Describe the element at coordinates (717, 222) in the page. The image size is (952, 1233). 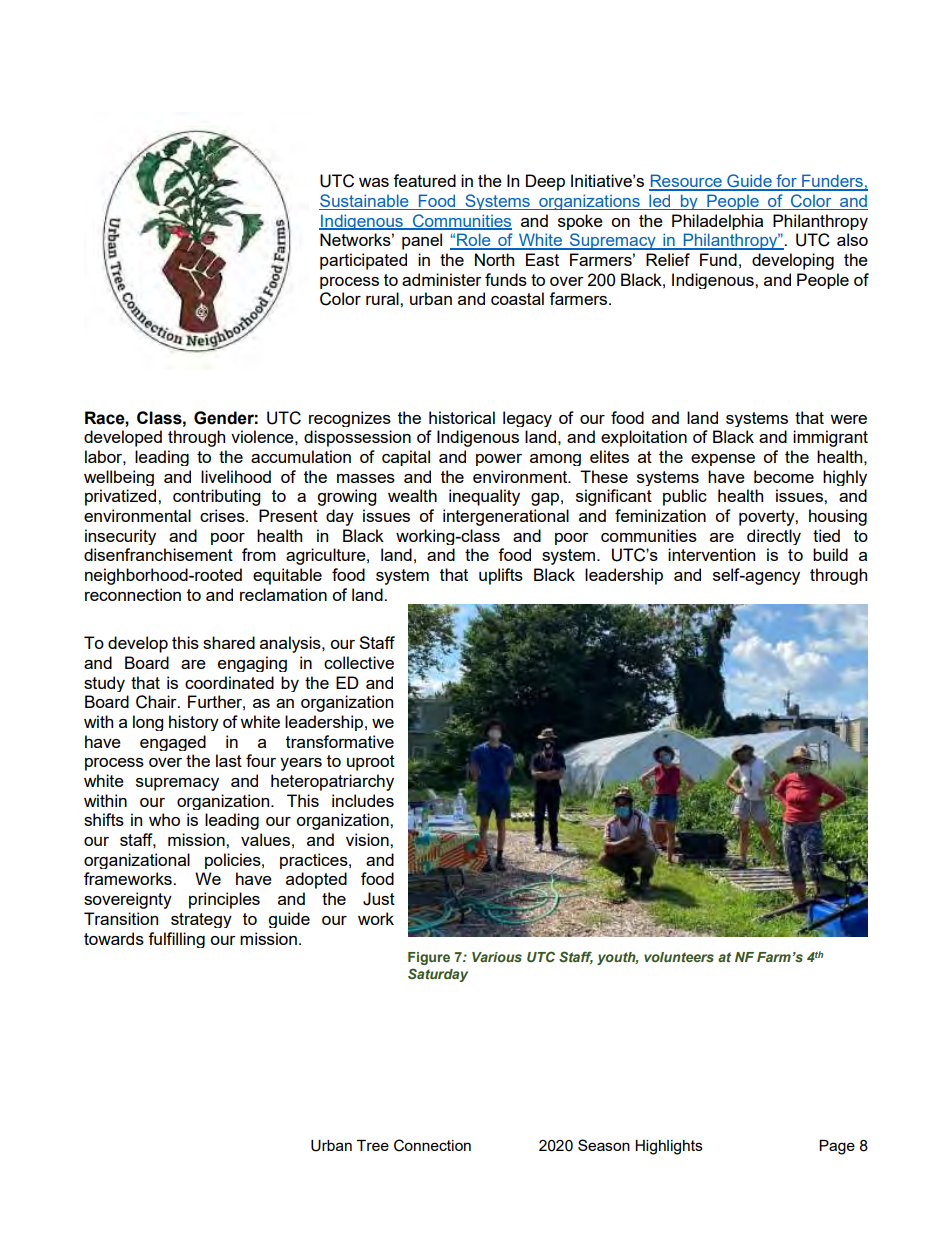
I see `Philadelphia` at that location.
